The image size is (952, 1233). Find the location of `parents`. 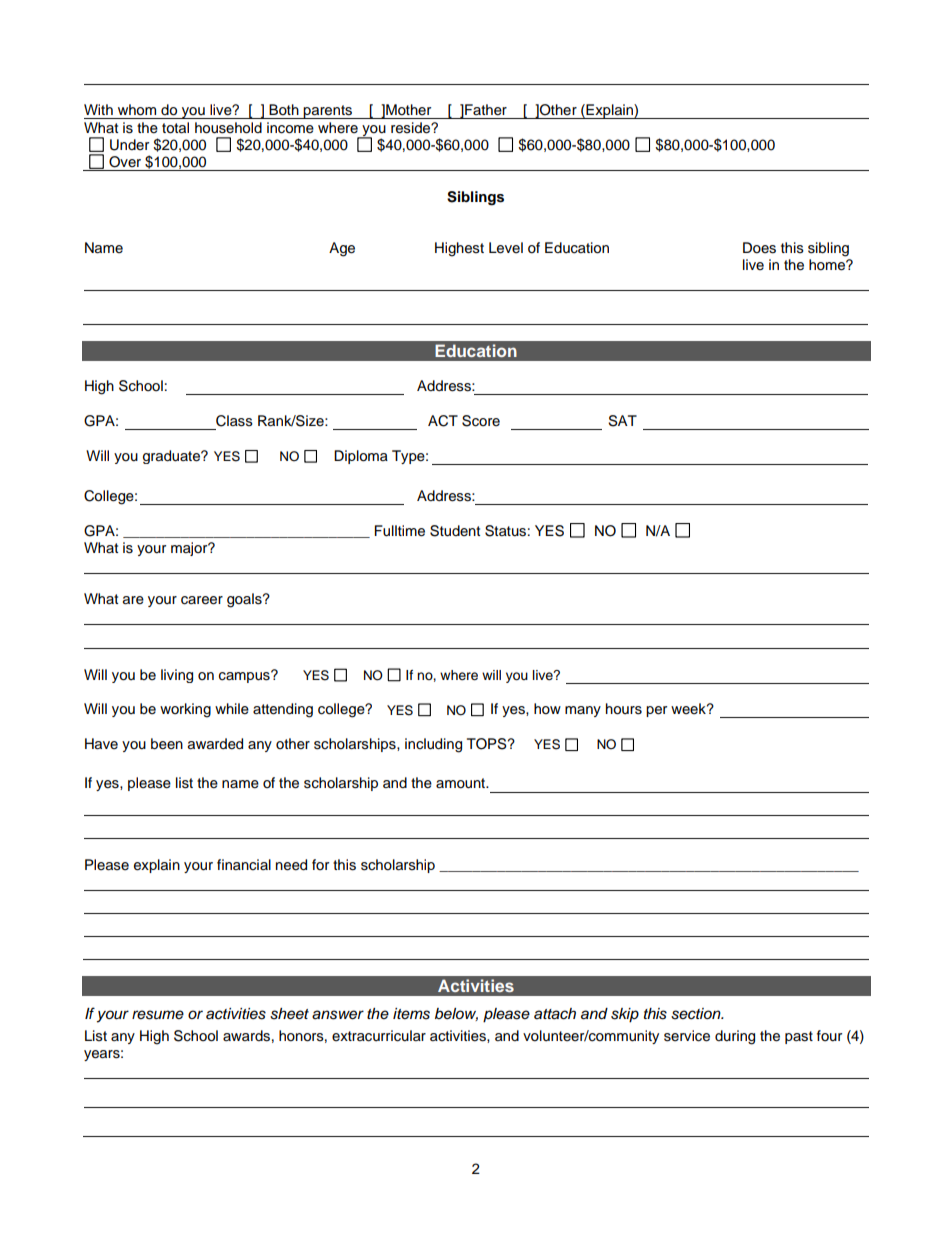

parents is located at coordinates (328, 112).
